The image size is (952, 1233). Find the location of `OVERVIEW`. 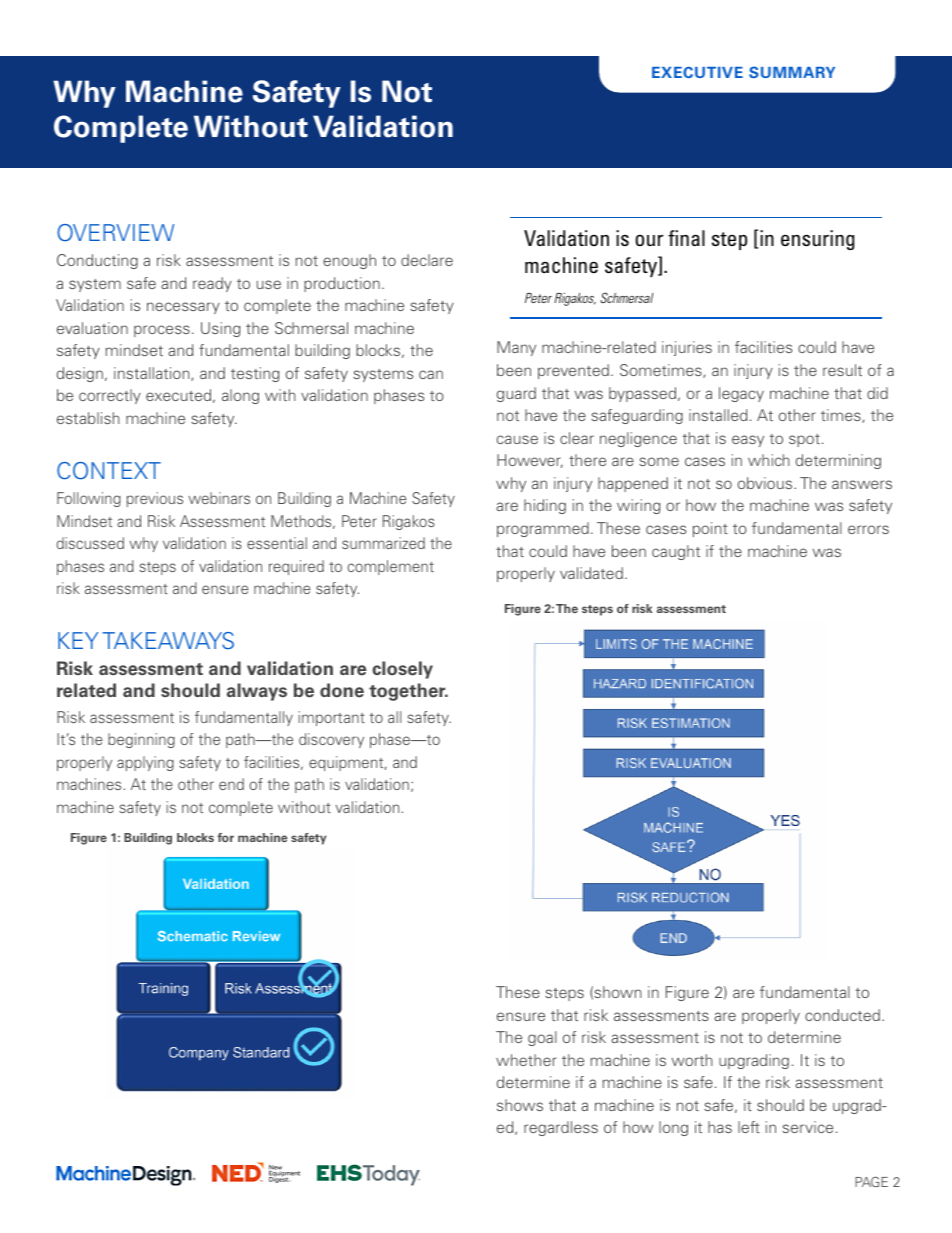

OVERVIEW is located at coordinates (115, 232).
